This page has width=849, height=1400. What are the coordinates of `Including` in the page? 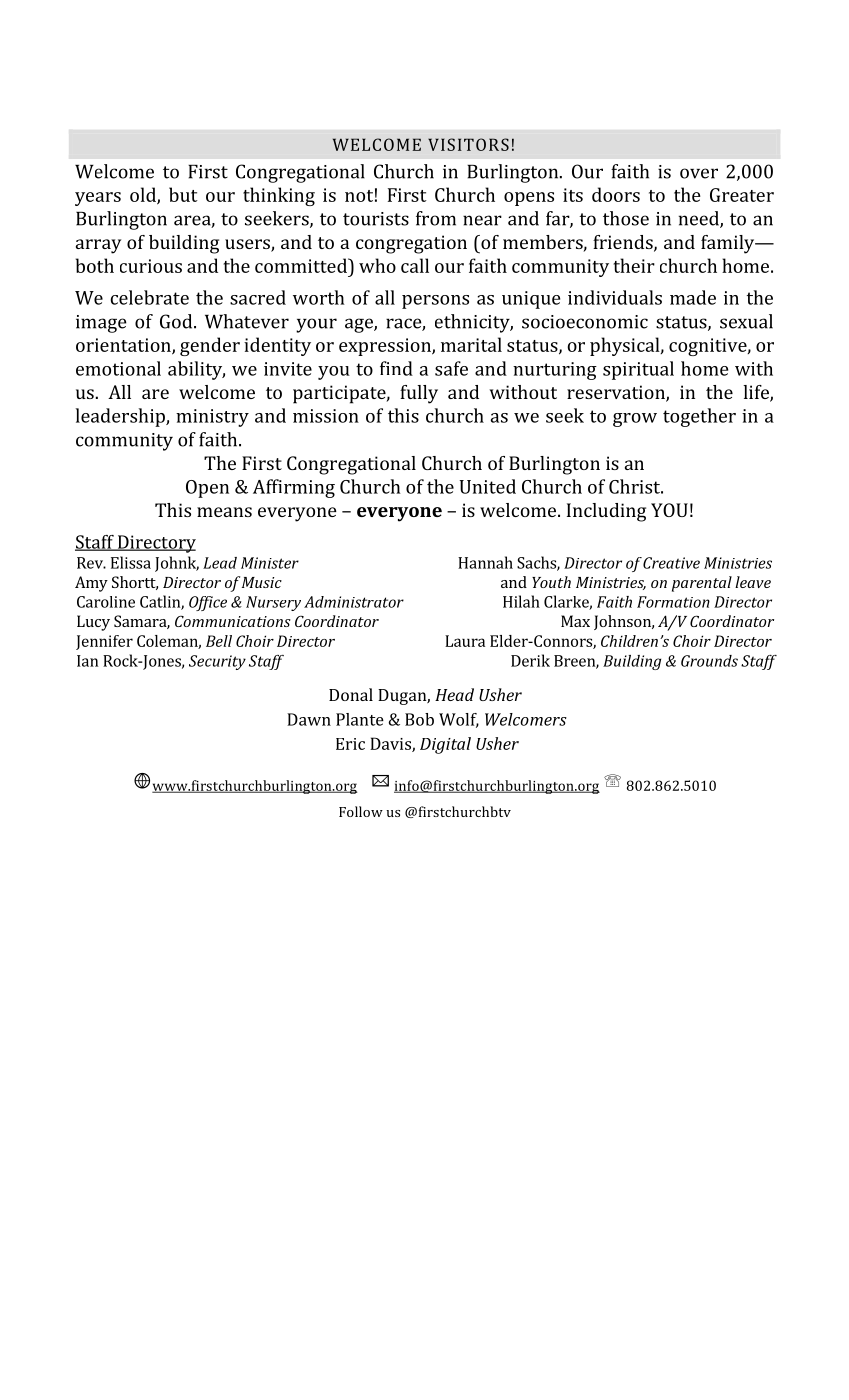 It's located at (606, 512).
